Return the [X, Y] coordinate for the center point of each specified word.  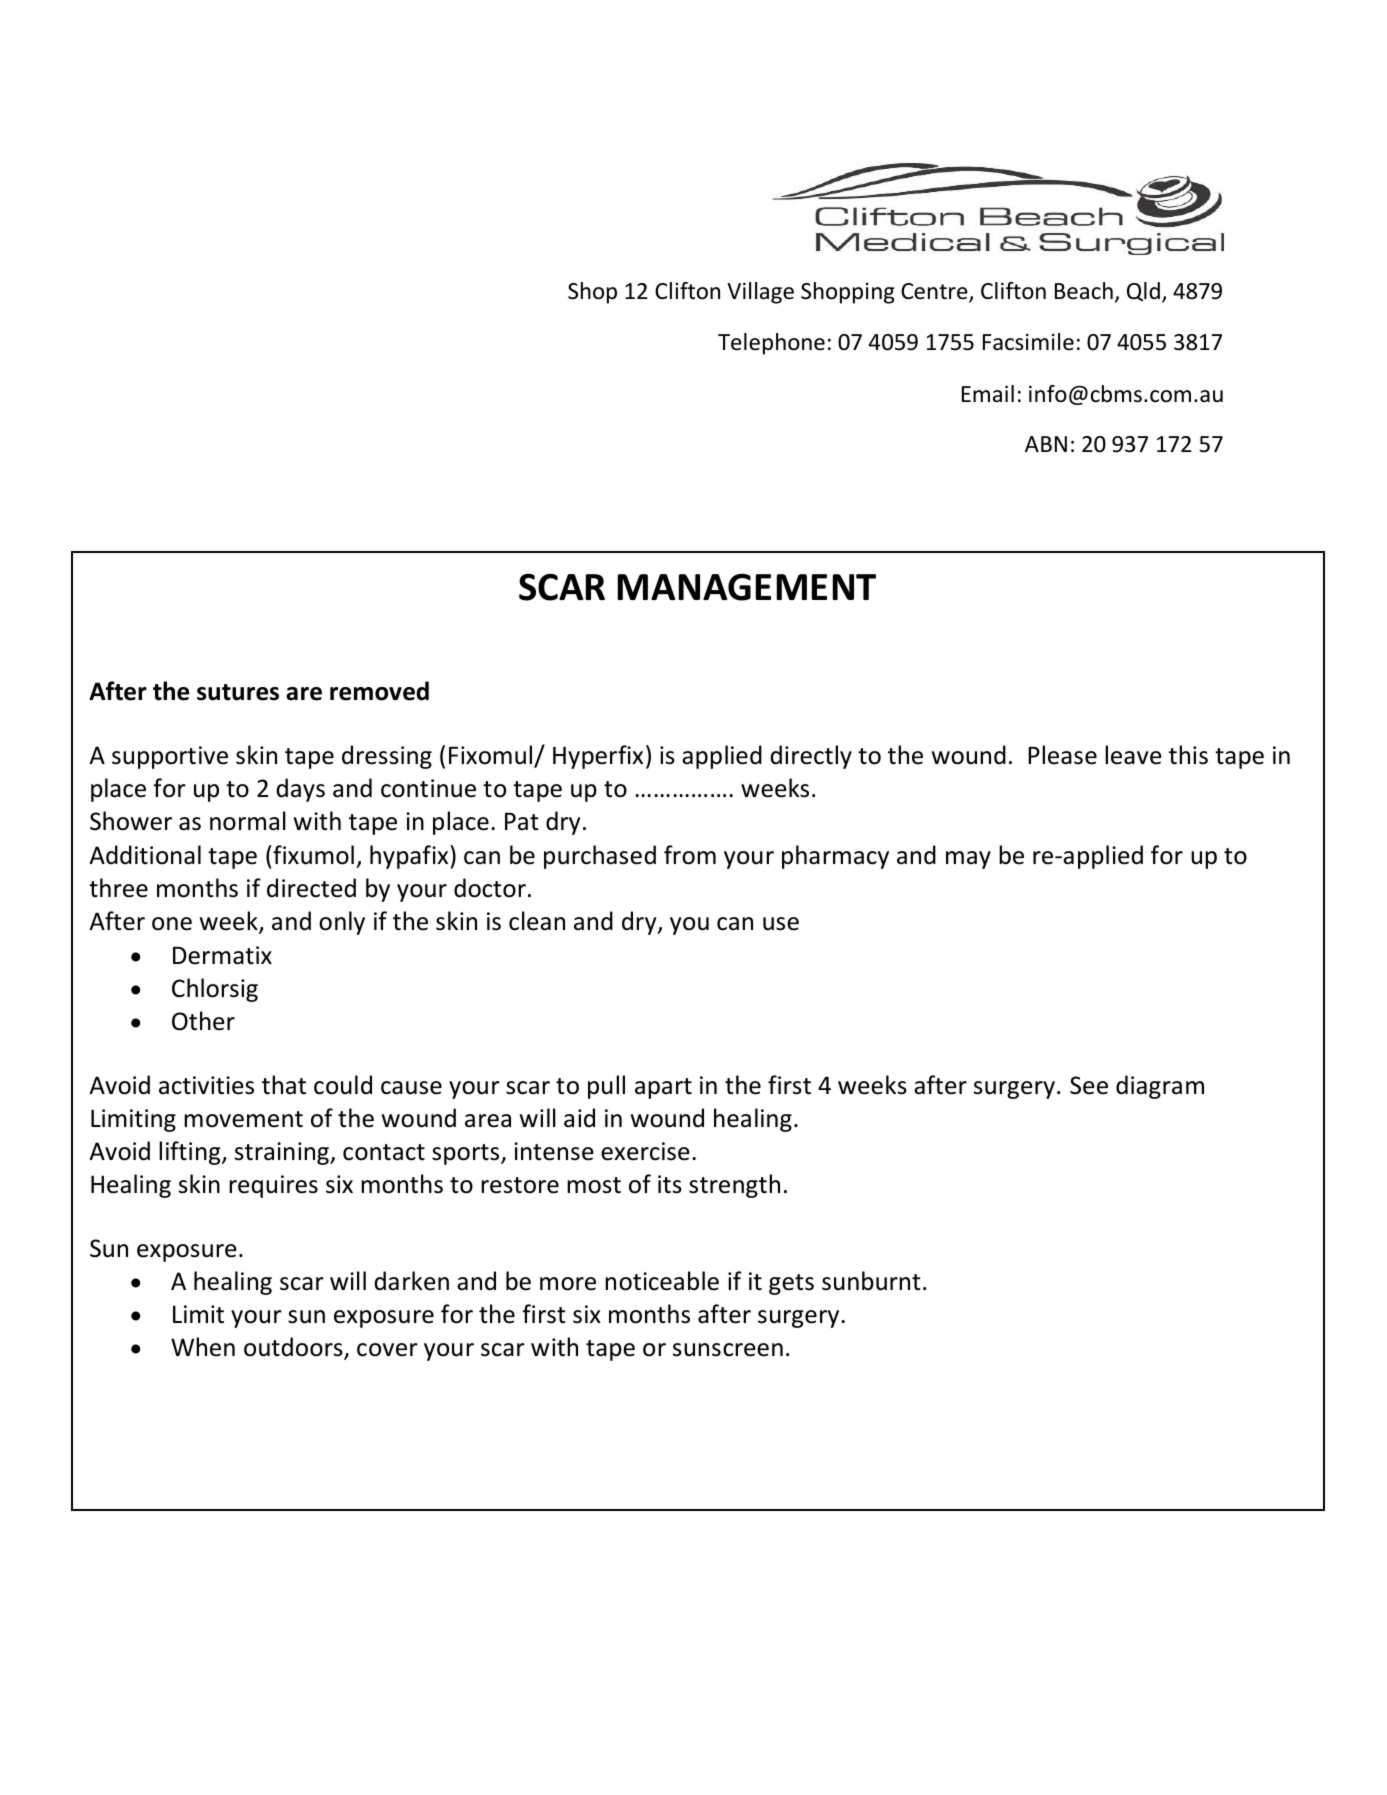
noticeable [662, 1281]
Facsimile [1028, 342]
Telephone [771, 344]
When [203, 1347]
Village [760, 293]
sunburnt [871, 1281]
